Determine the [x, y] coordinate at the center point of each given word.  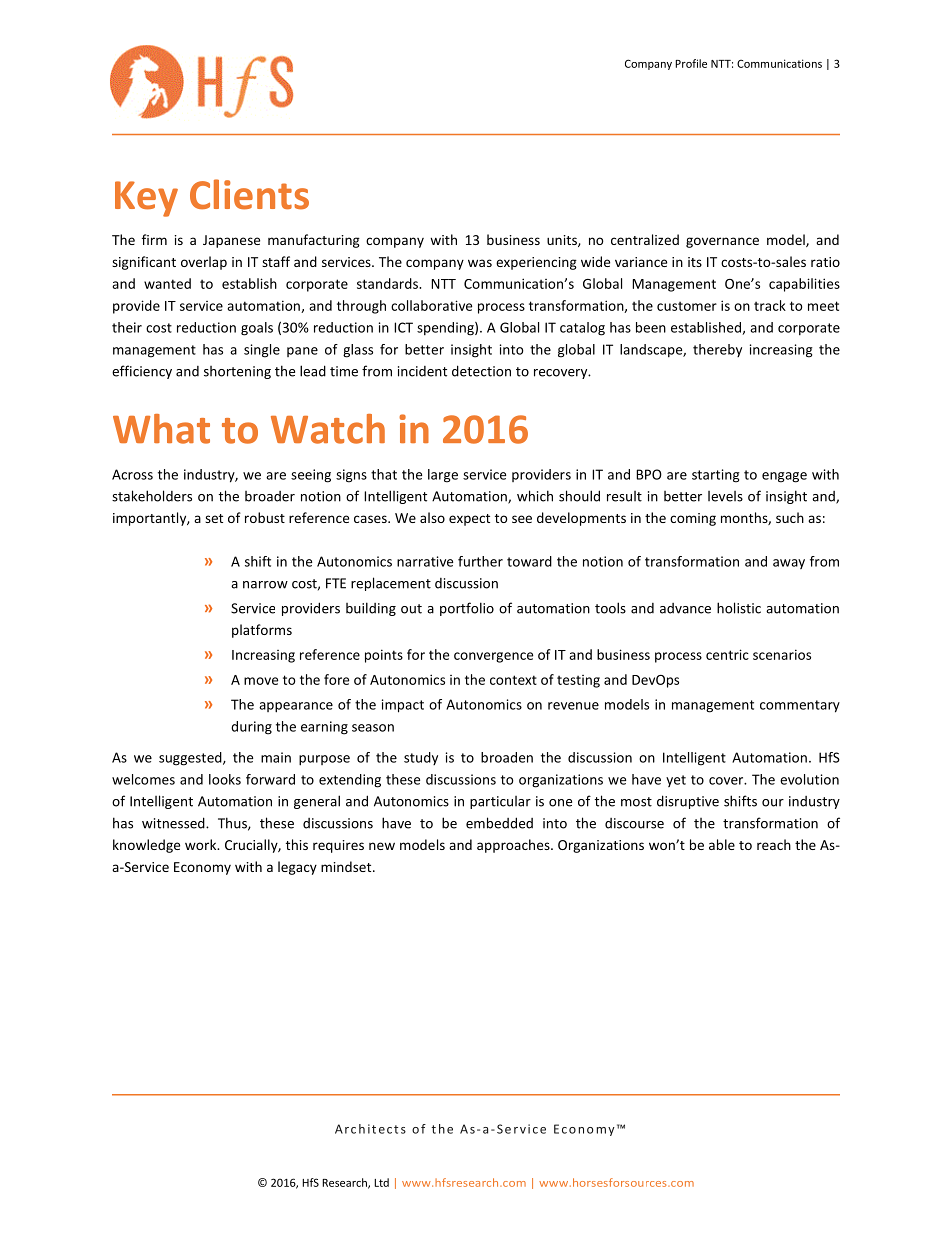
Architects [370, 1129]
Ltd [381, 1182]
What [161, 429]
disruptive [688, 802]
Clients [249, 194]
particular [500, 802]
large [443, 476]
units [563, 241]
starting [716, 476]
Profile [691, 63]
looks [225, 779]
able [722, 844]
